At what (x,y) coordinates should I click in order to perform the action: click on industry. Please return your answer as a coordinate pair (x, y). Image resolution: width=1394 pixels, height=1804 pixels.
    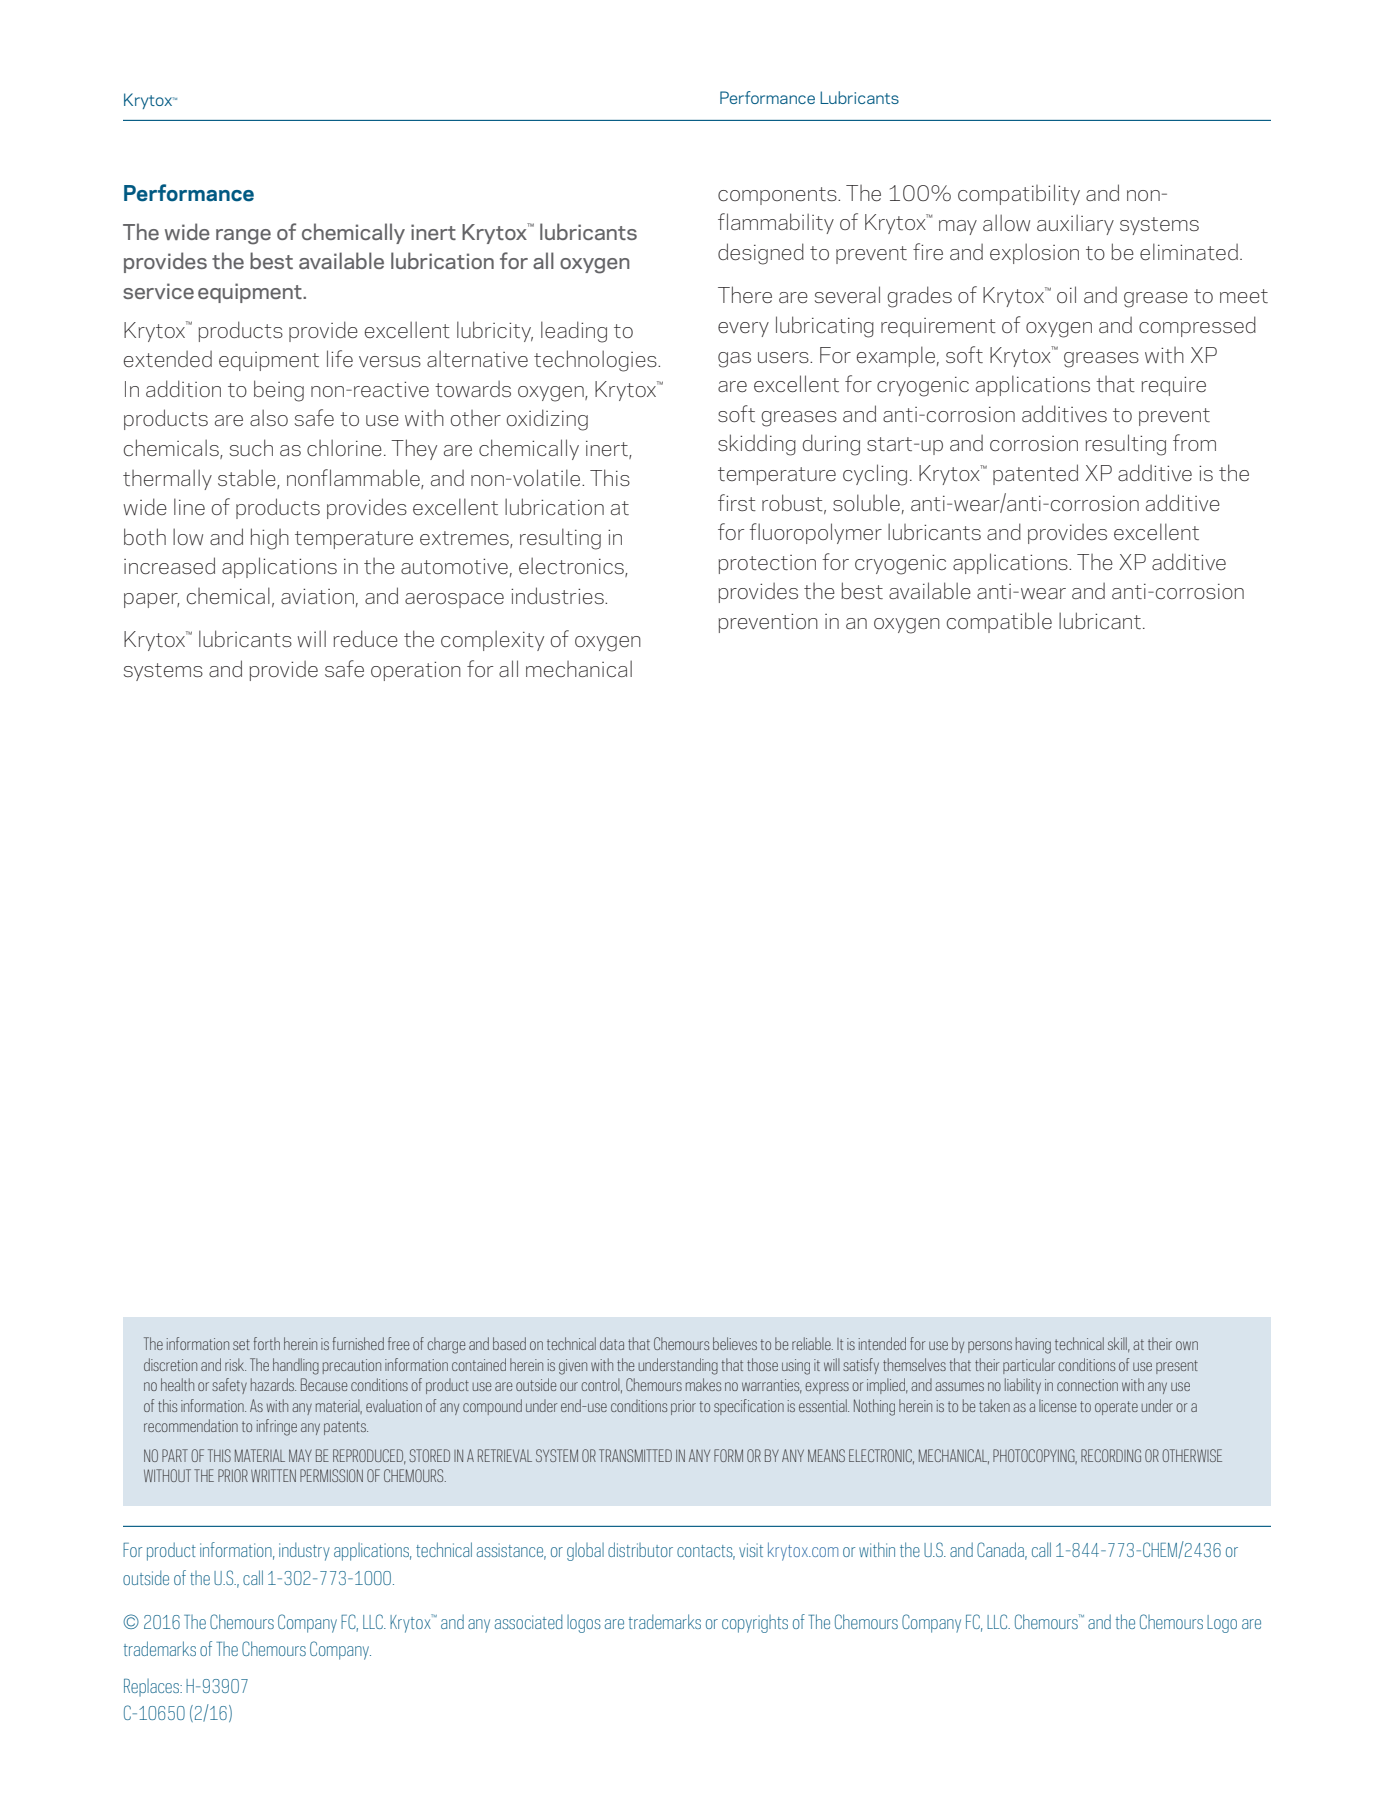
    Looking at the image, I should click on (304, 1551).
